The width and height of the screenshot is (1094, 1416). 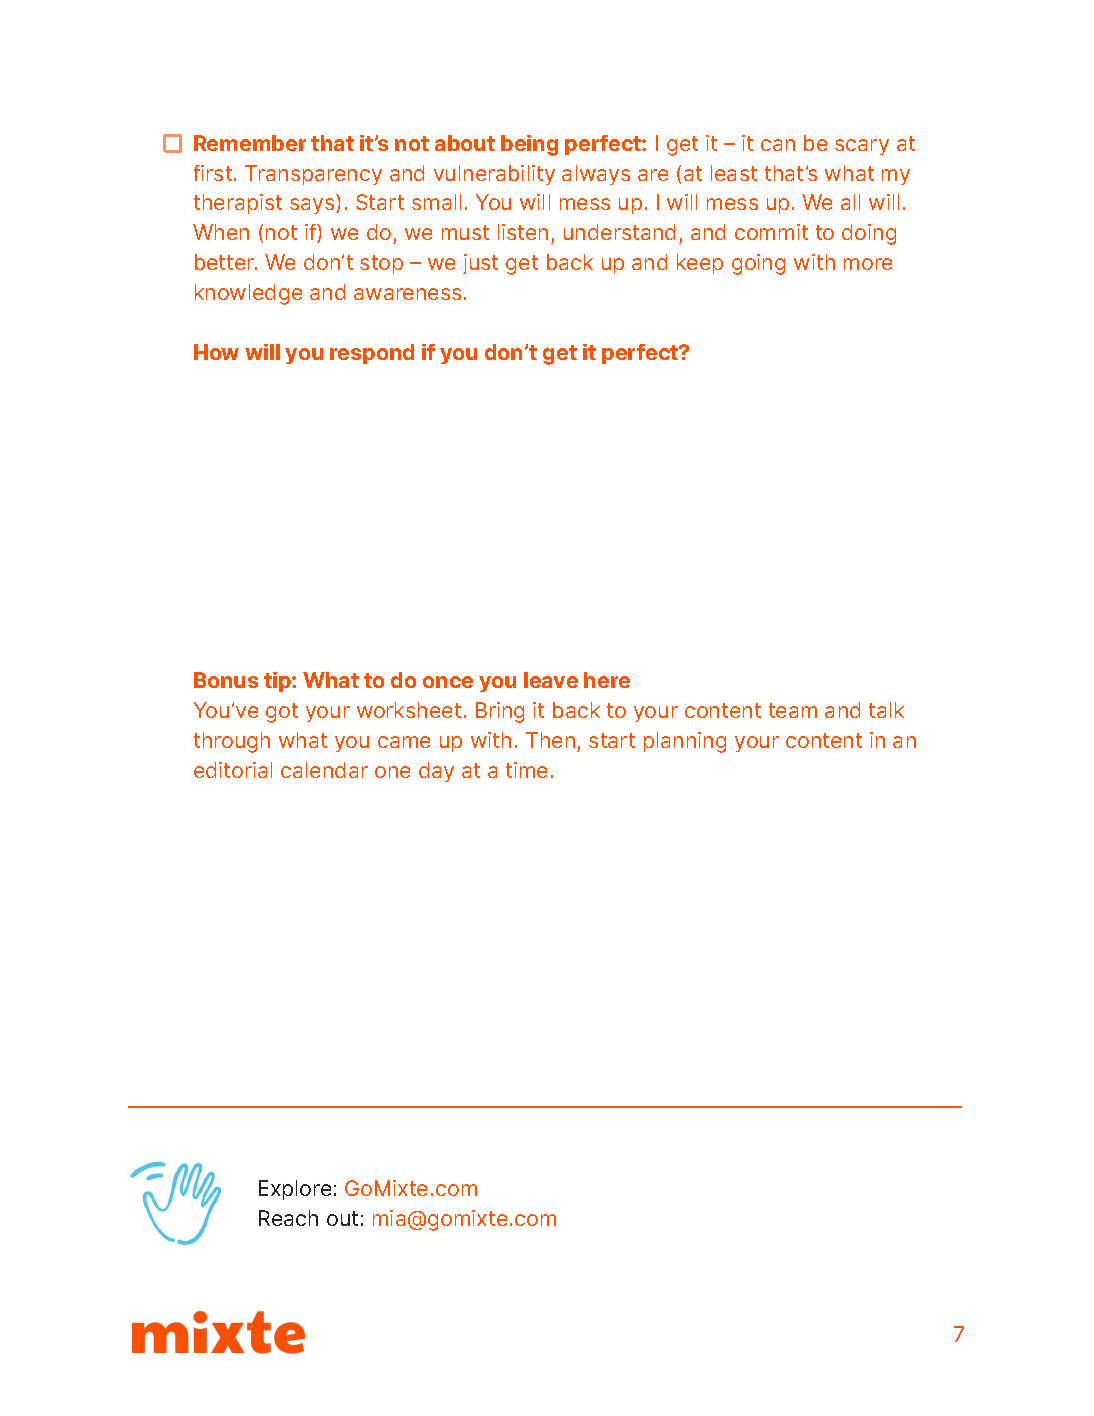 I want to click on Explore, so click(x=295, y=1190).
